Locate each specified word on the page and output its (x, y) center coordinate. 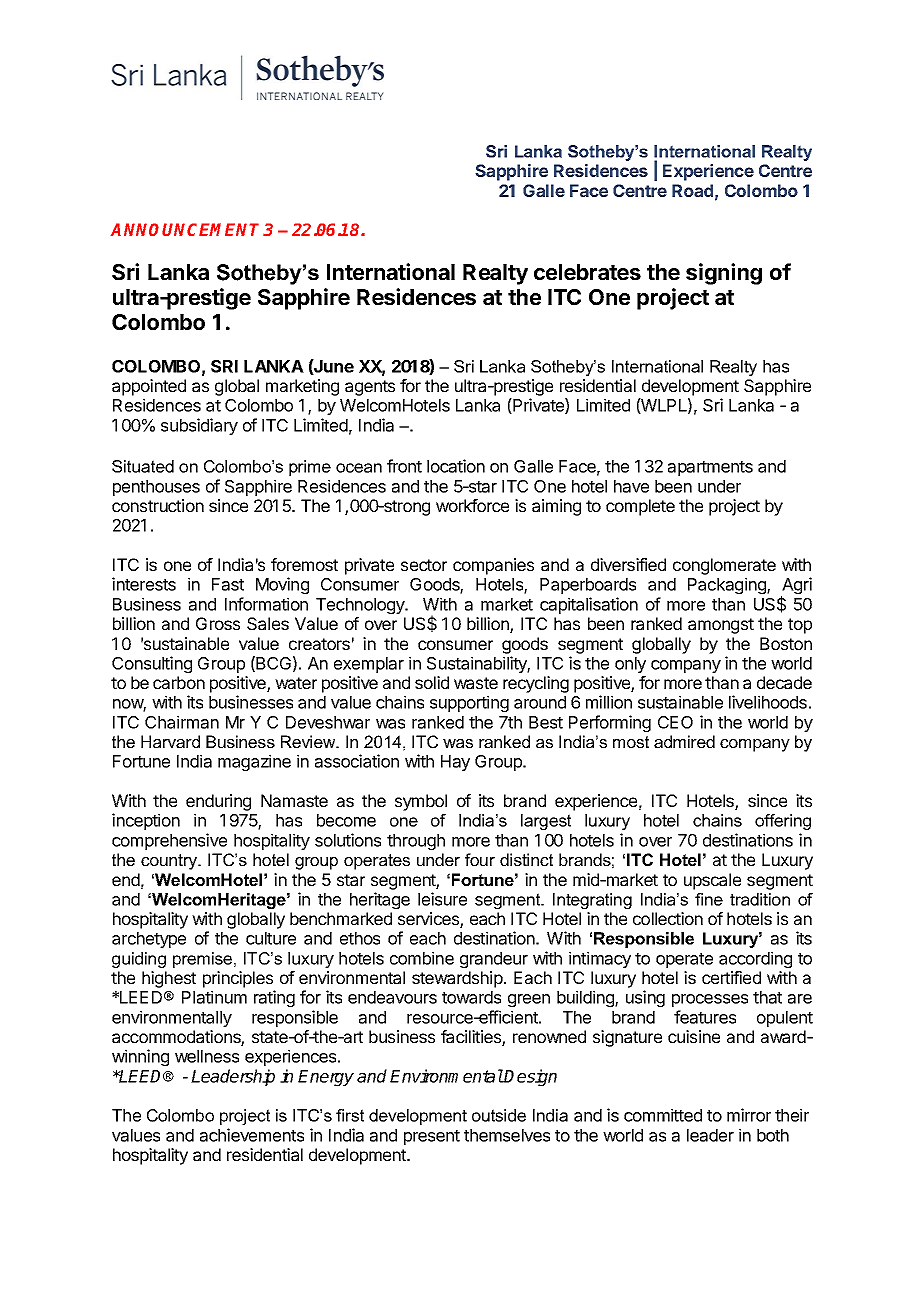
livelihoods (768, 702)
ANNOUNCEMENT (187, 229)
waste (476, 683)
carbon (179, 682)
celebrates (587, 272)
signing (724, 274)
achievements (252, 1135)
